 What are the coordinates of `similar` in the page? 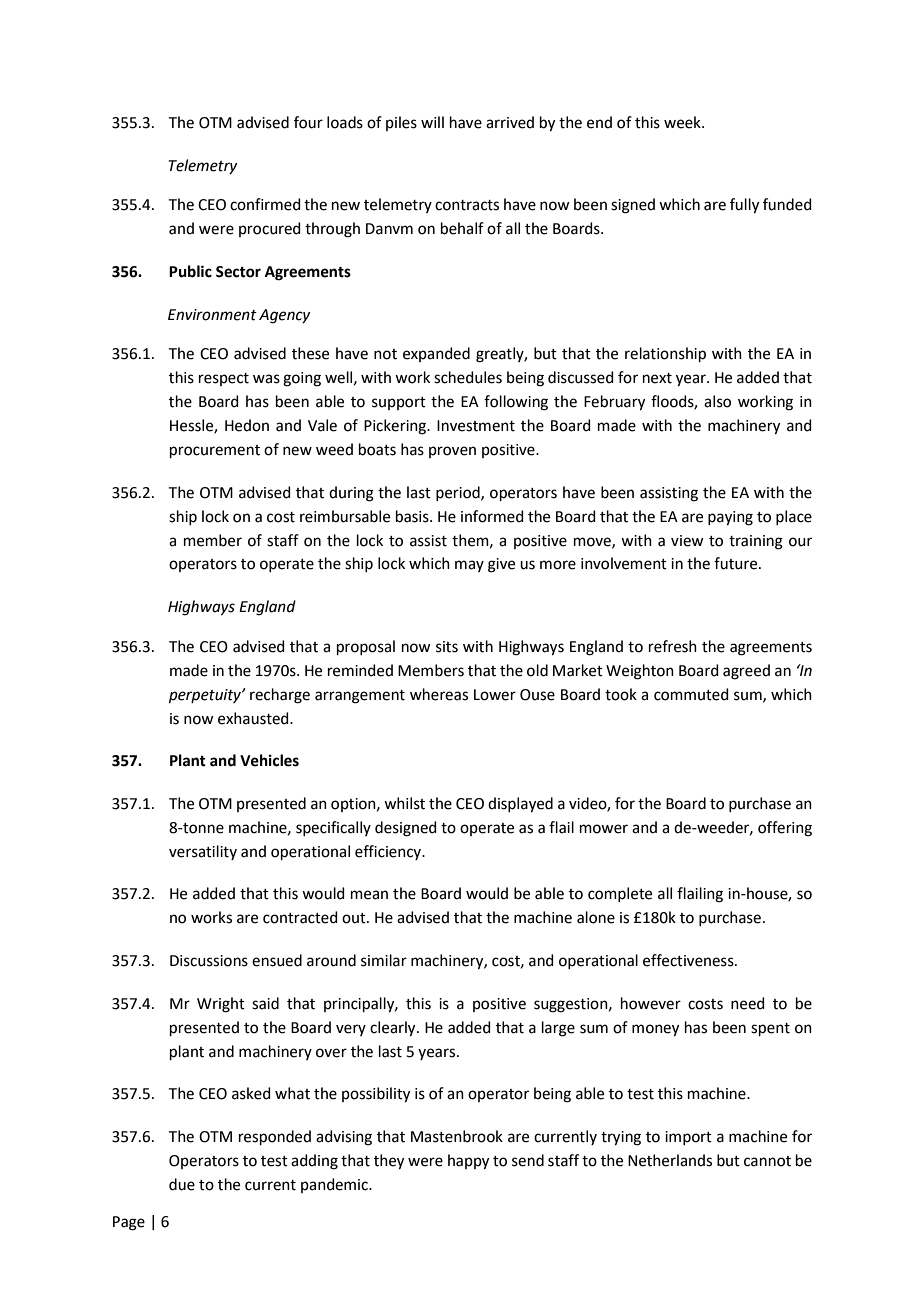 It's located at (384, 960).
